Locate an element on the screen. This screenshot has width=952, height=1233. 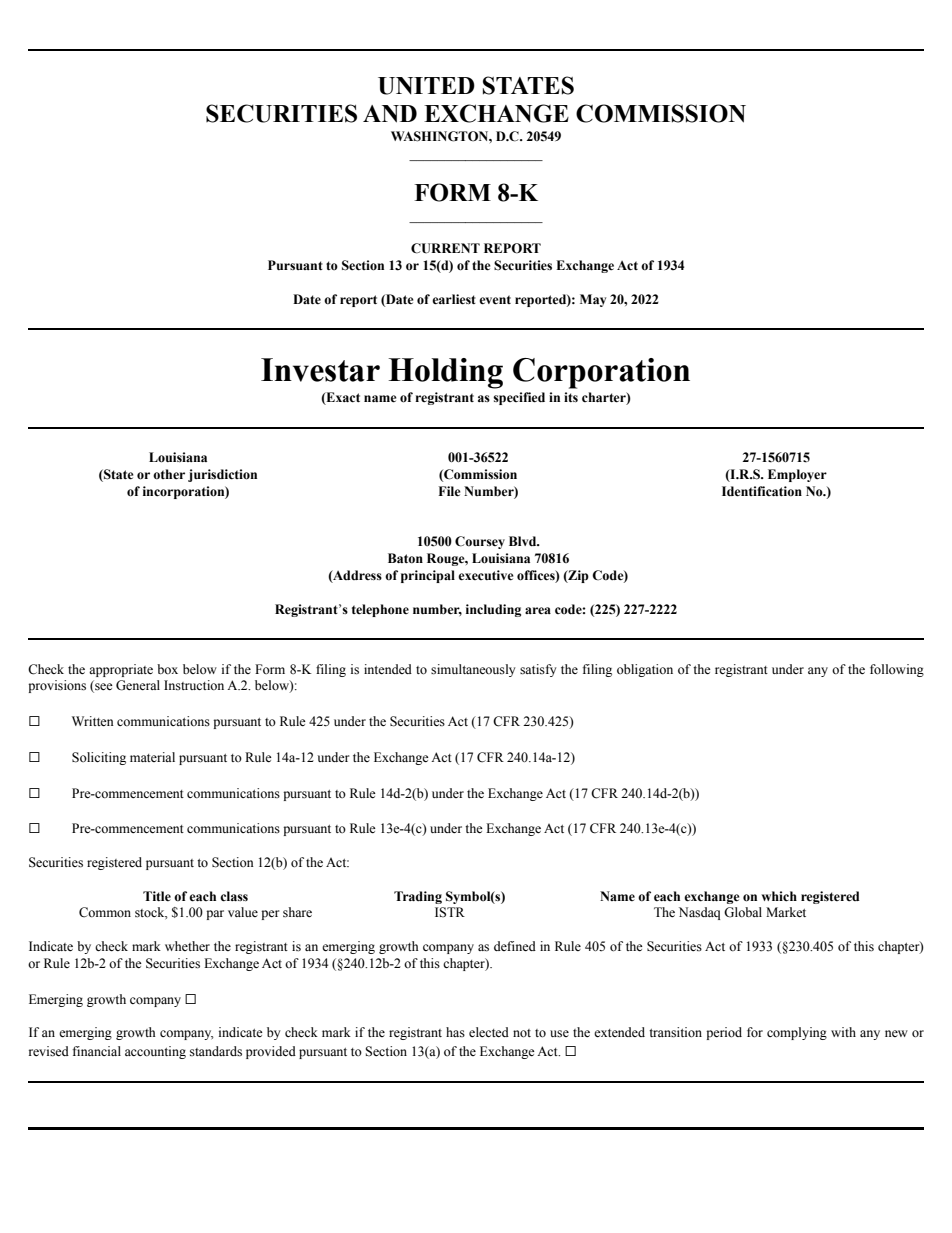
May is located at coordinates (593, 300).
